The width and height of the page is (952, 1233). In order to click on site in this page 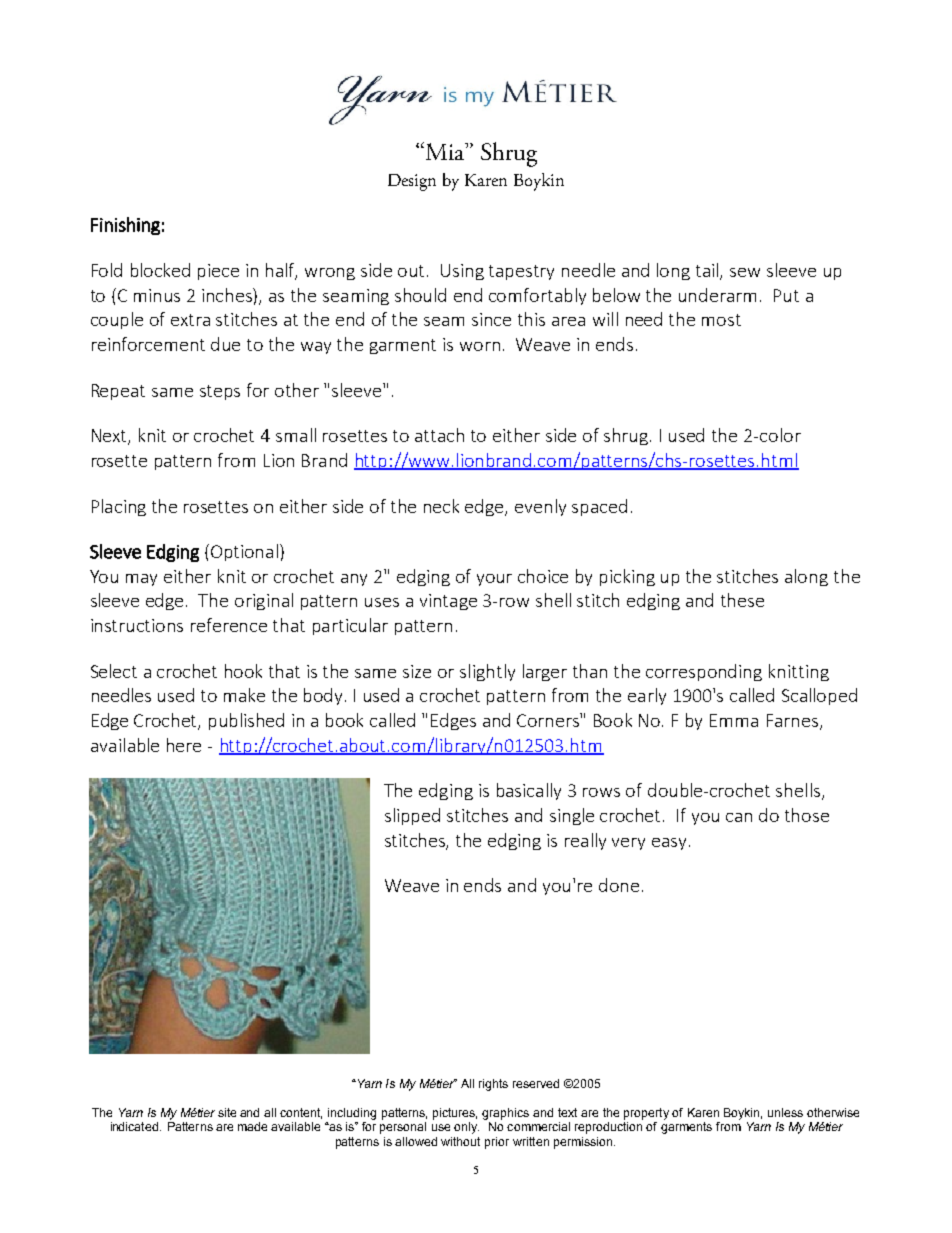, I will do `click(227, 1112)`.
